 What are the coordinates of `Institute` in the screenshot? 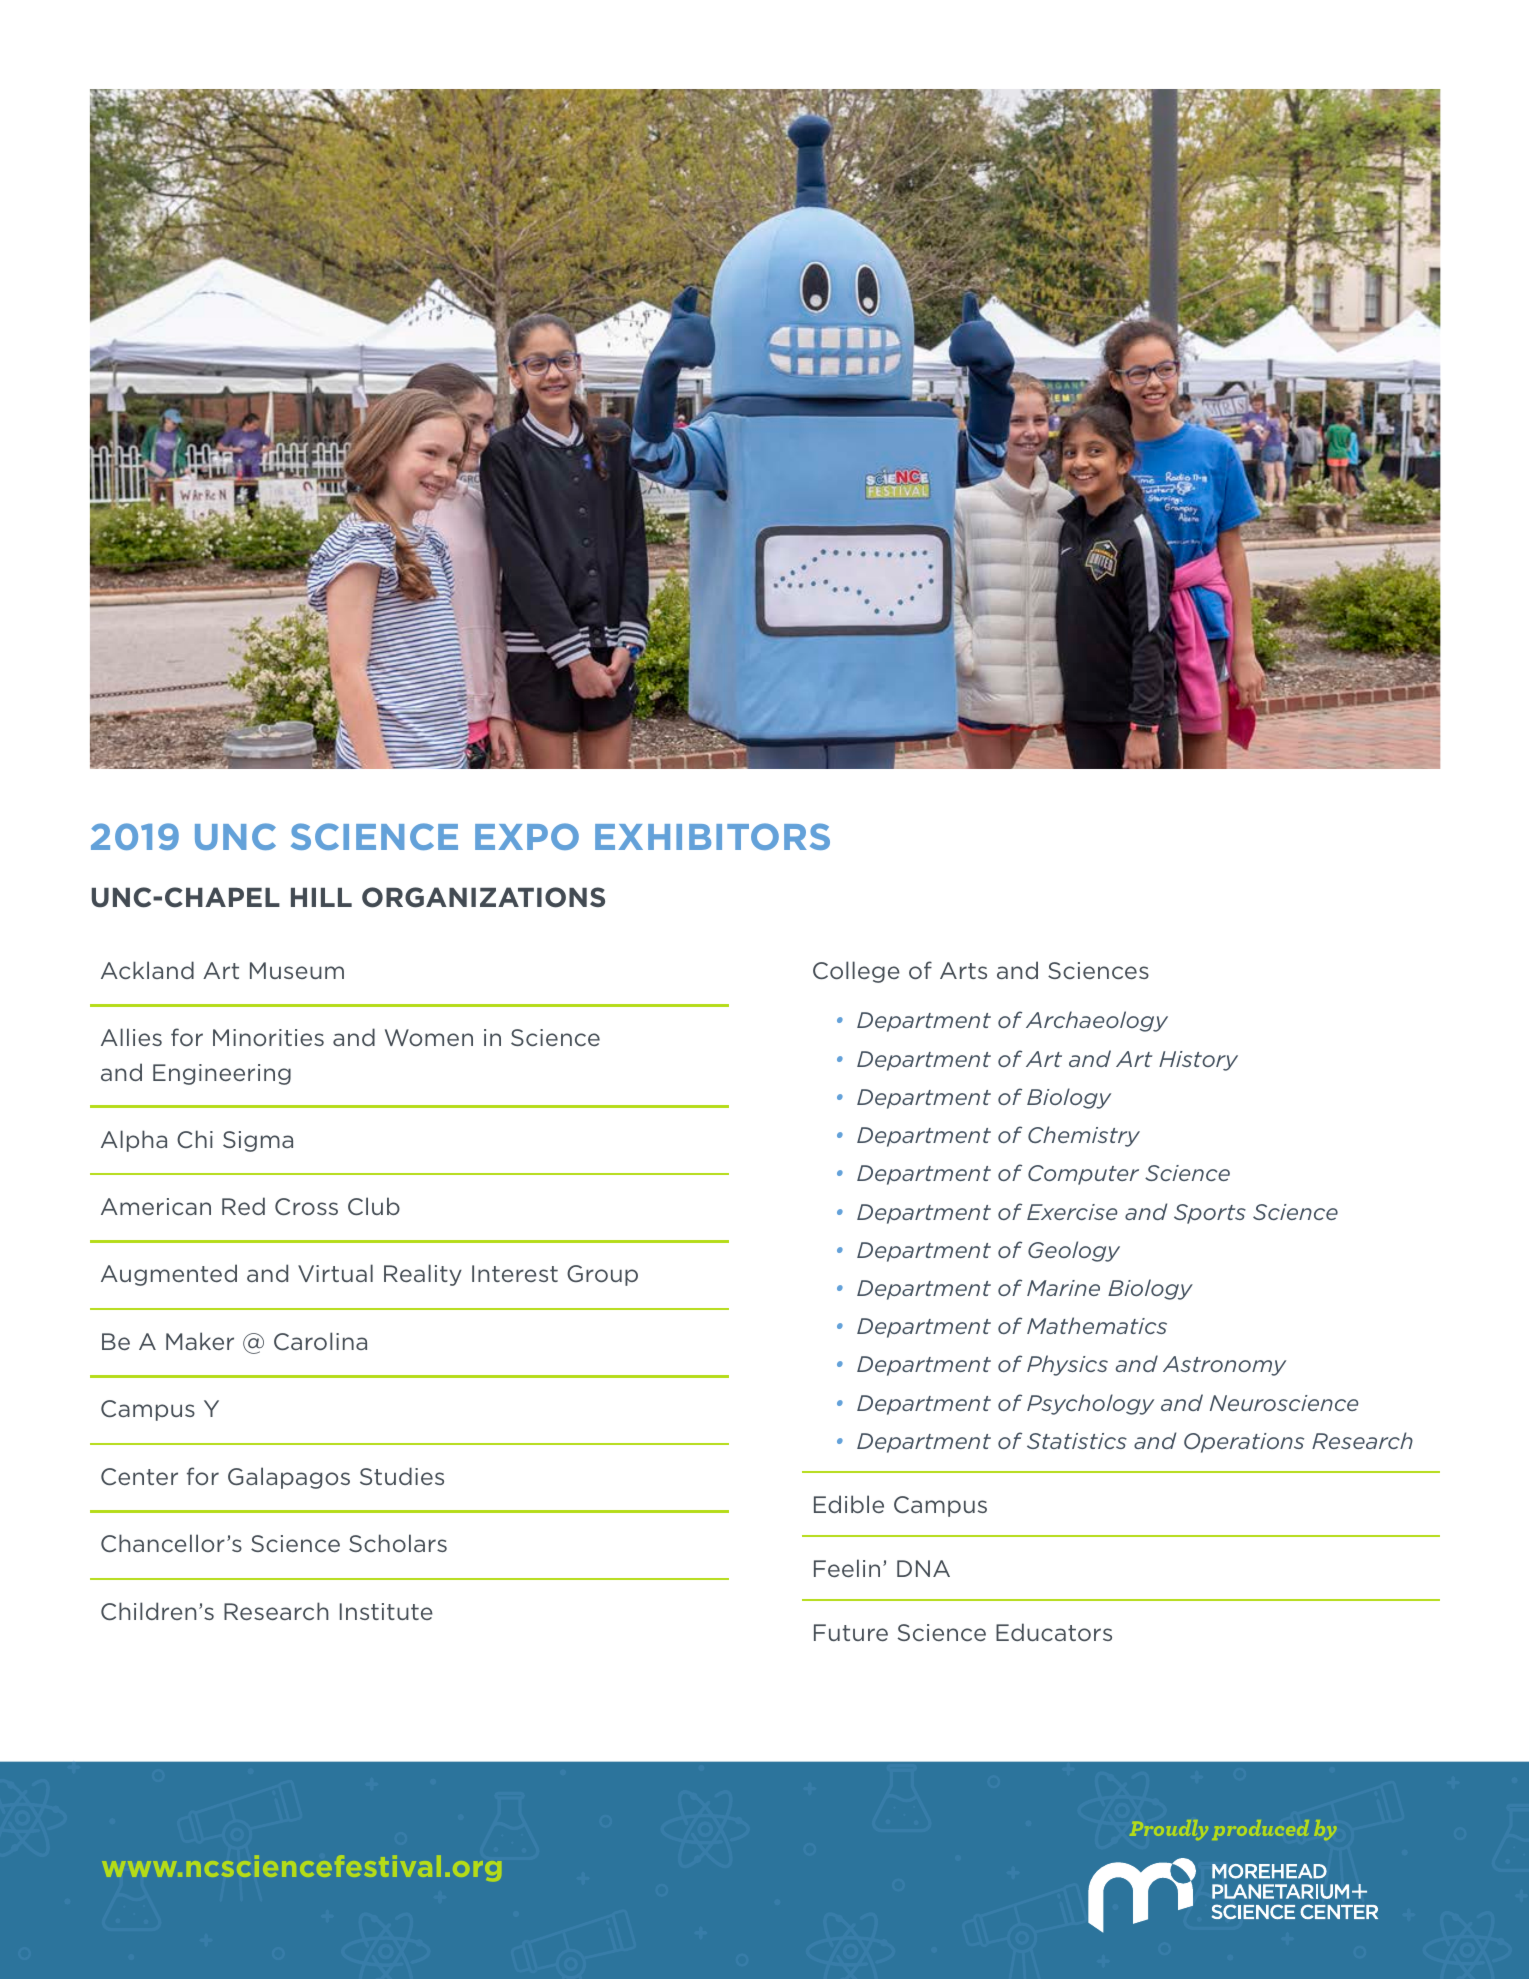 It's located at (386, 1611).
